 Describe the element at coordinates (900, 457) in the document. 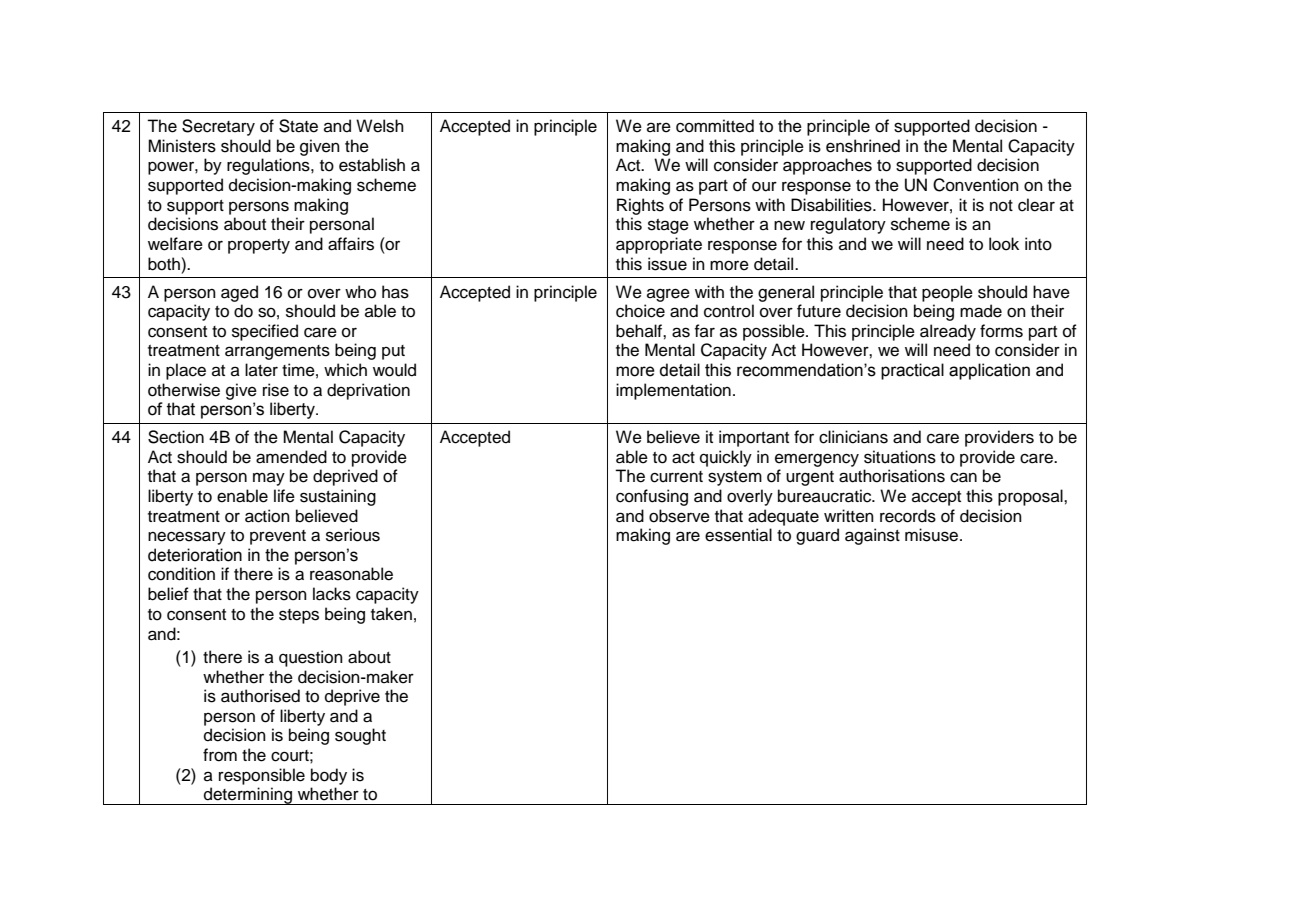

I see `situations` at that location.
